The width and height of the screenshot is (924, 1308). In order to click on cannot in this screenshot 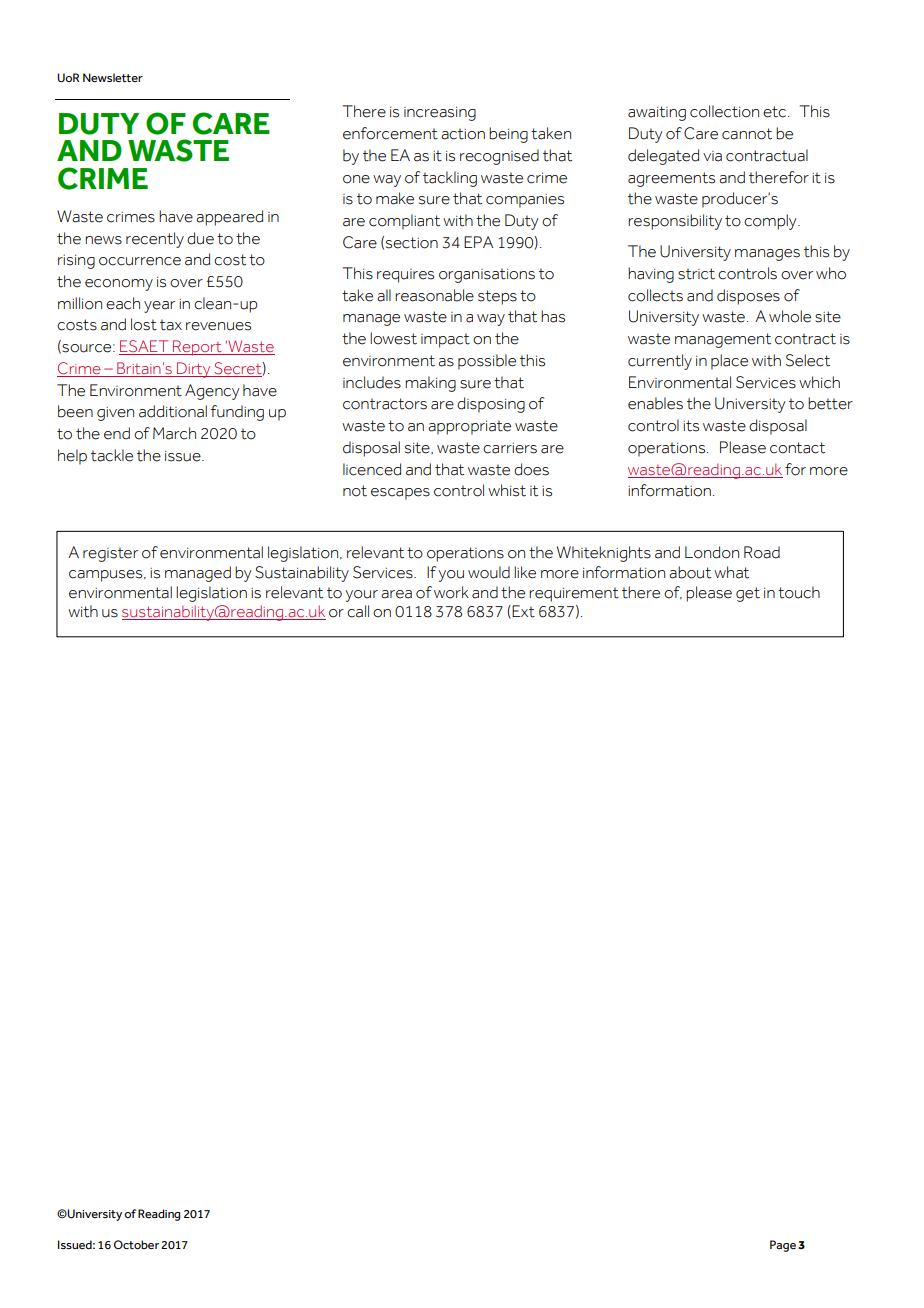, I will do `click(747, 134)`.
